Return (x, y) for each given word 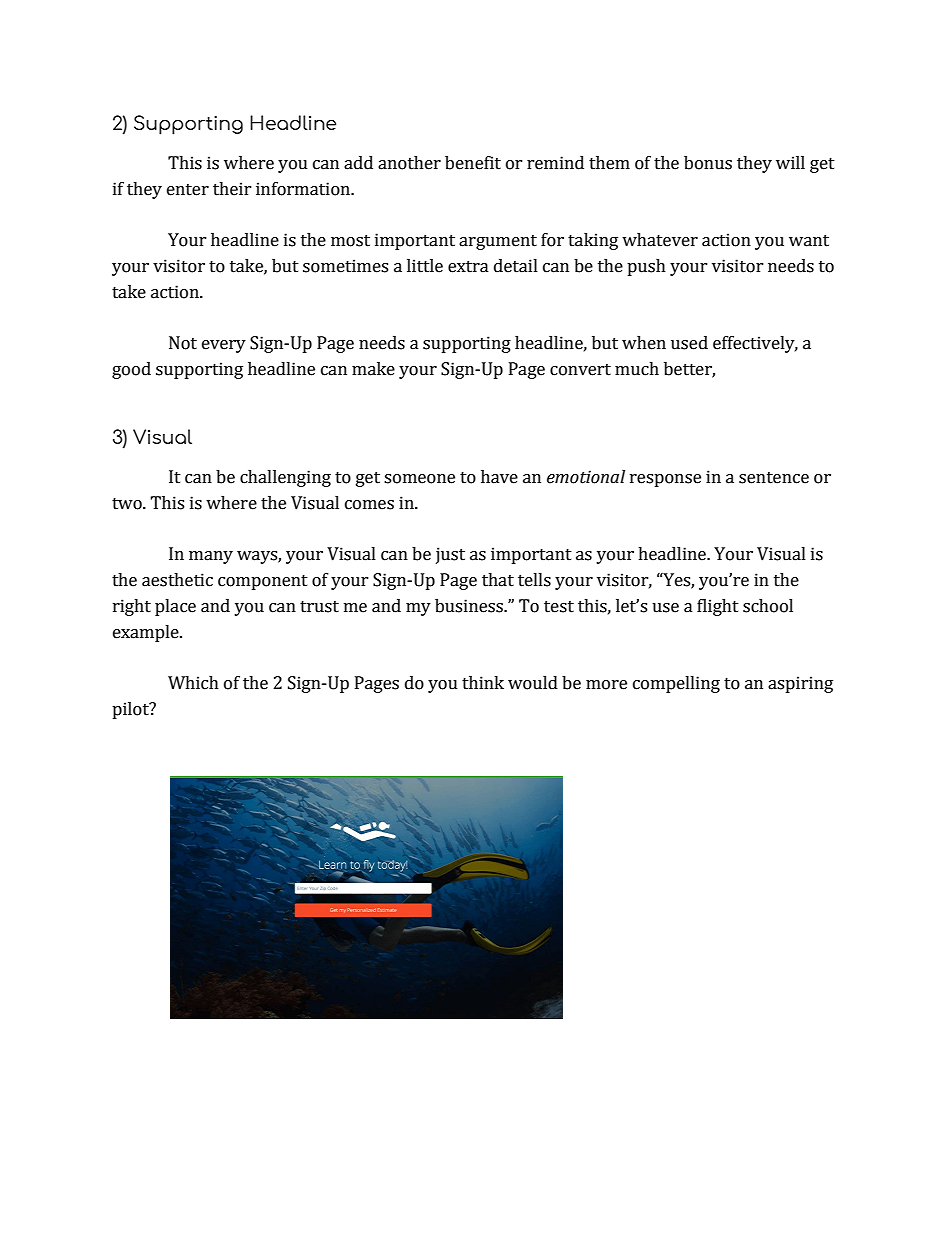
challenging (285, 478)
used (689, 343)
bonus (708, 163)
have (499, 477)
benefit (473, 163)
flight (718, 607)
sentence (774, 478)
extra (468, 267)
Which (193, 683)
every (224, 346)
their (232, 189)
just (450, 555)
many (211, 557)
